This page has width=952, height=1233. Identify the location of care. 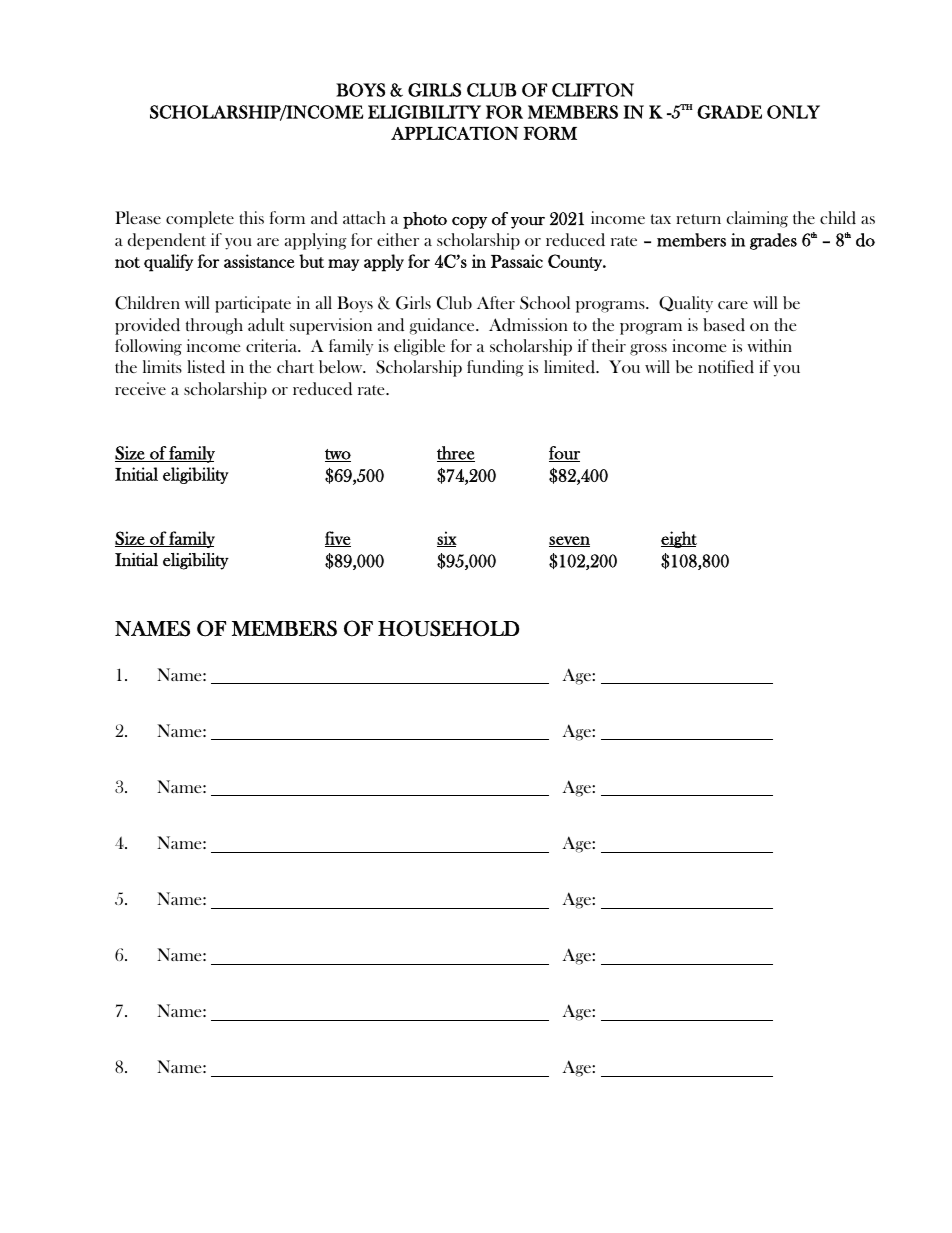
(733, 305).
